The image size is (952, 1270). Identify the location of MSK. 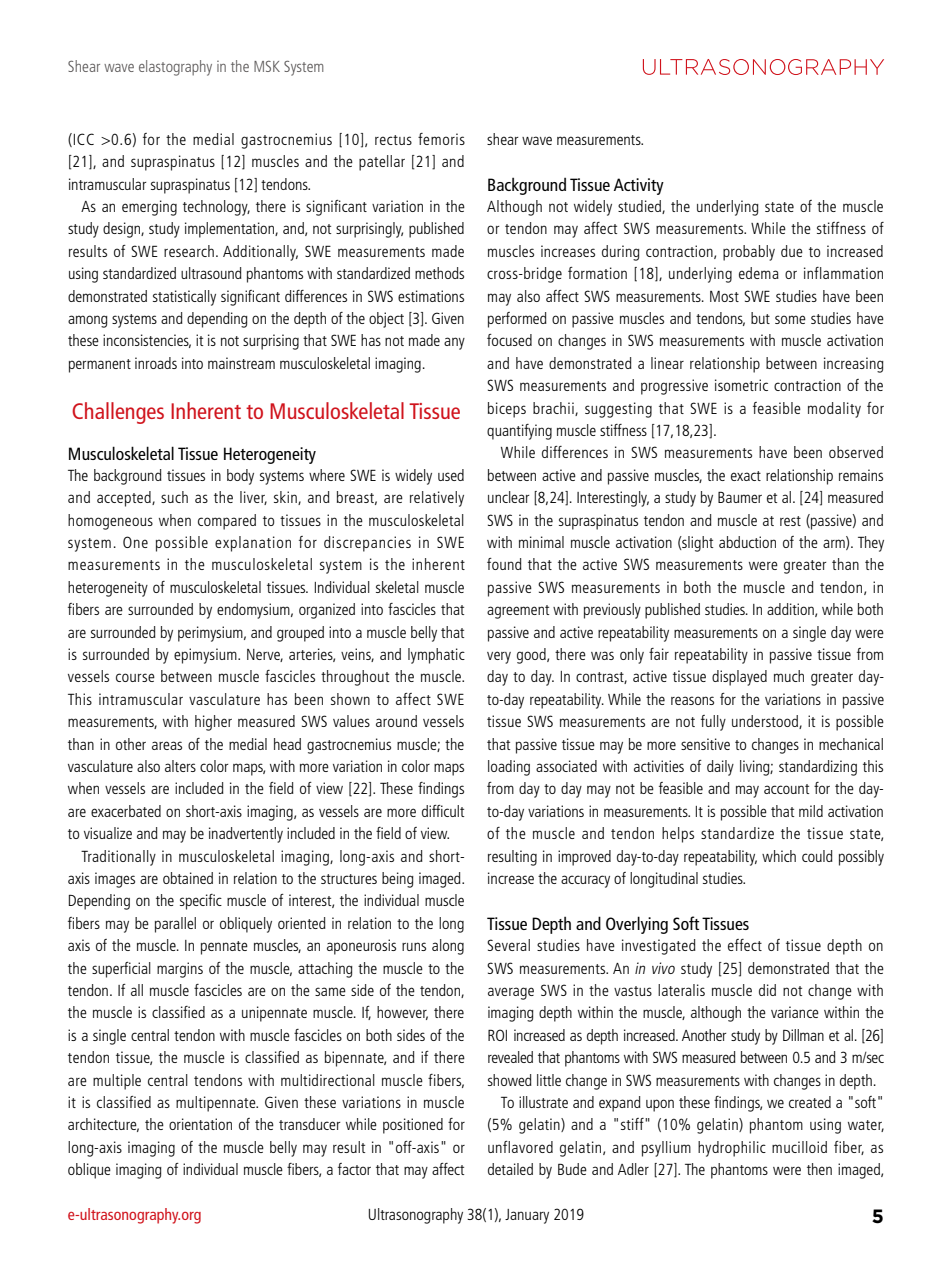
(267, 66).
